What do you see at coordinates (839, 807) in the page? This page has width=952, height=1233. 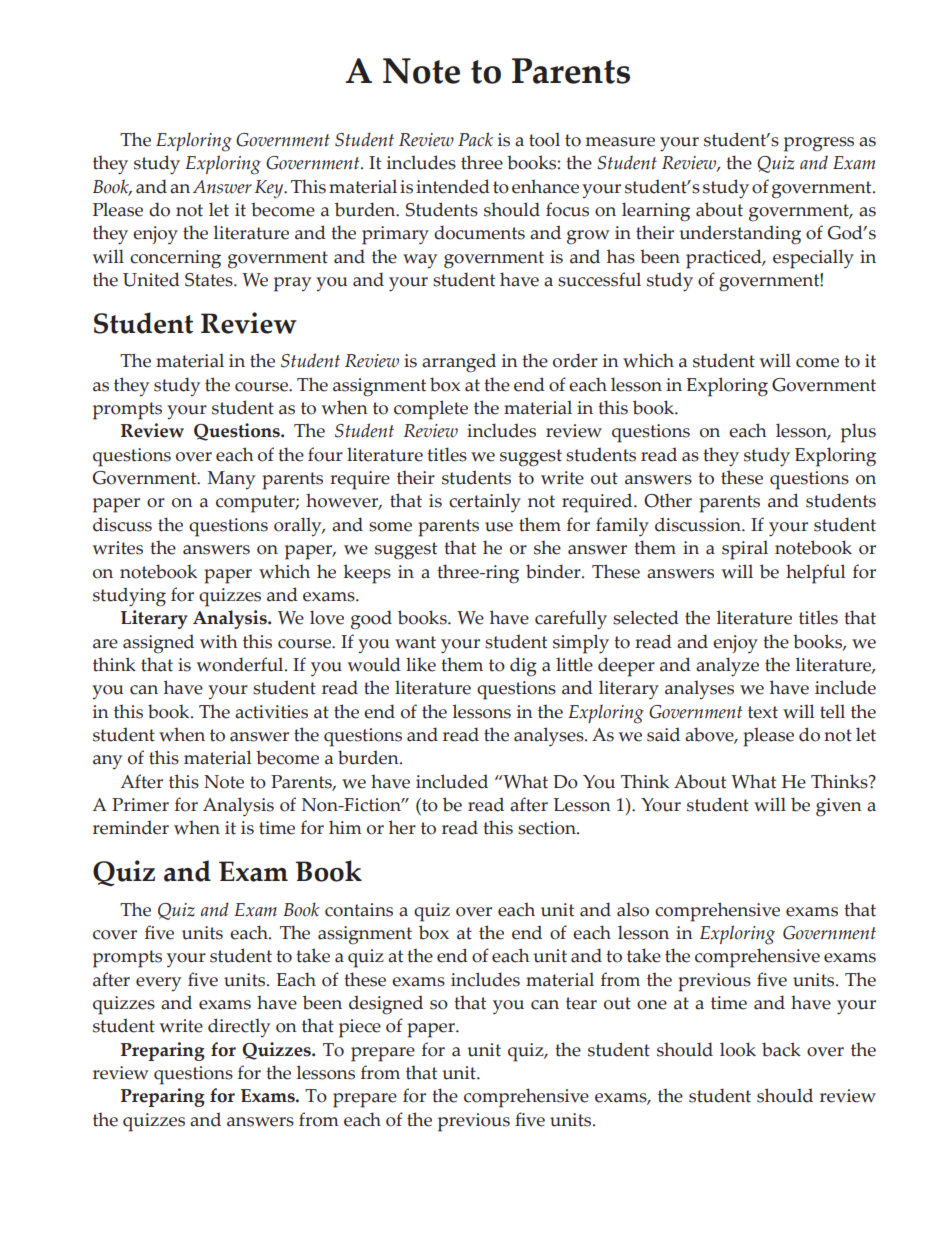 I see `given` at bounding box center [839, 807].
